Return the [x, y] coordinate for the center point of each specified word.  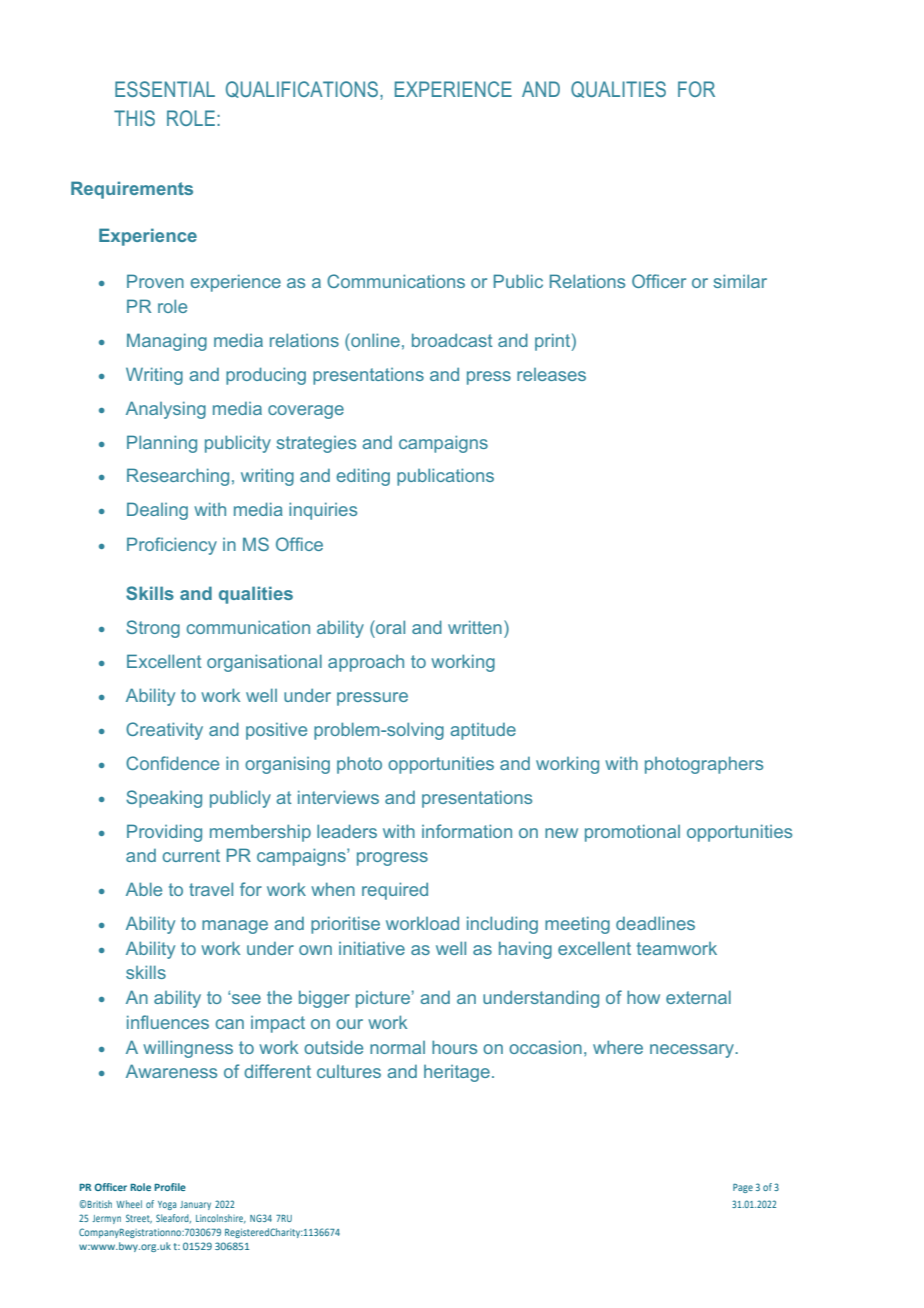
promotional [632, 833]
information [467, 831]
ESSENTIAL [165, 89]
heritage [457, 1073]
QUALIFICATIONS [303, 90]
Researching [178, 477]
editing [363, 477]
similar [740, 281]
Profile [170, 1187]
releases [551, 374]
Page [743, 1188]
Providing [164, 833]
